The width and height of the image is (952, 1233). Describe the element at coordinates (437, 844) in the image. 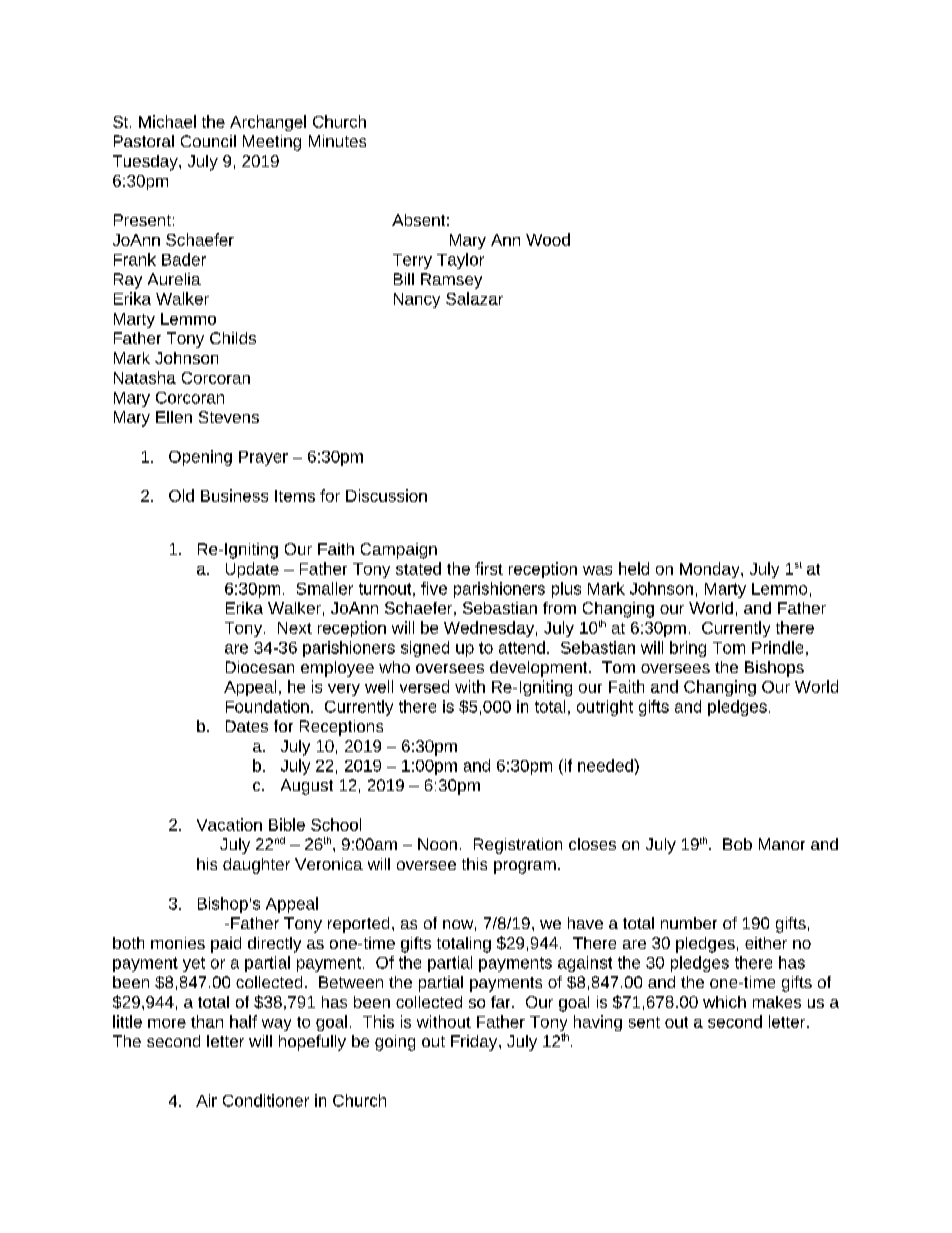

I see `Noon` at that location.
